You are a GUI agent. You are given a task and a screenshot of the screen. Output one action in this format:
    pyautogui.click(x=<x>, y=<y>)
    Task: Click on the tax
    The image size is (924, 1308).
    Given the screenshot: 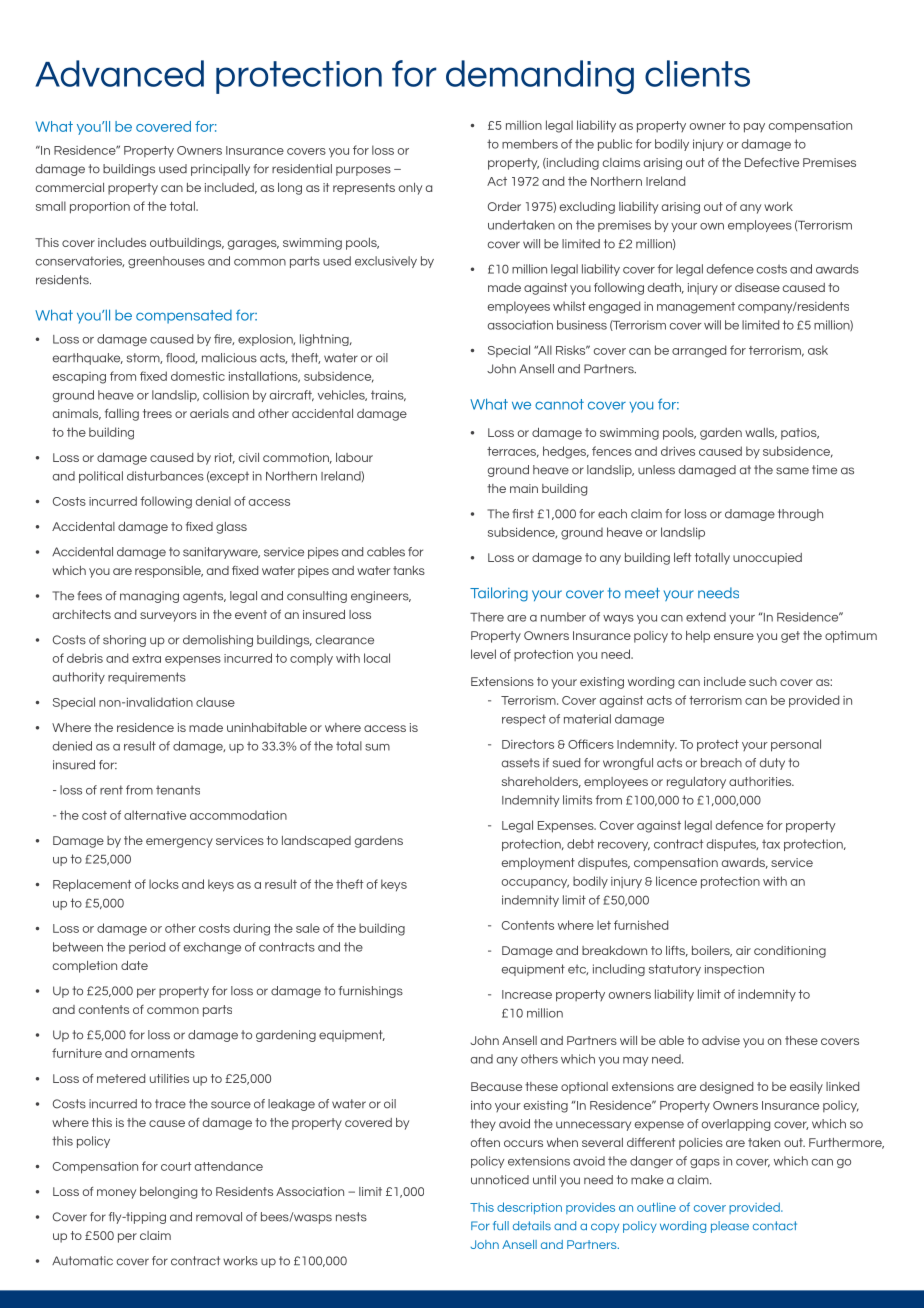 What is the action you would take?
    pyautogui.click(x=771, y=844)
